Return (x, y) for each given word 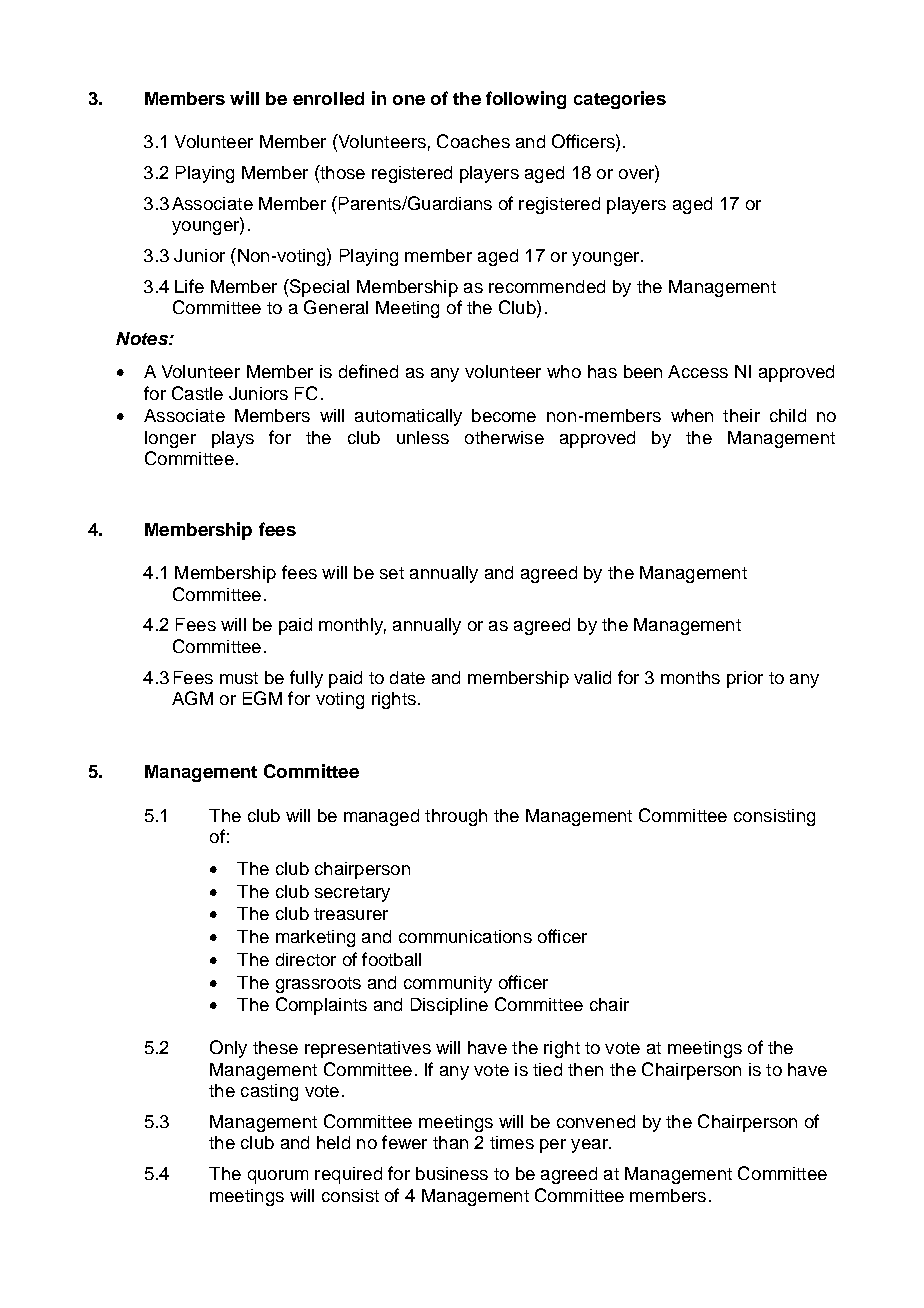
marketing (315, 938)
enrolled (328, 98)
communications (465, 936)
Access (698, 371)
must (239, 678)
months (690, 677)
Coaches (473, 141)
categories (620, 100)
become (504, 415)
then (585, 1069)
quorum (278, 1177)
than (450, 1142)
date (407, 677)
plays (233, 439)
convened (596, 1121)
